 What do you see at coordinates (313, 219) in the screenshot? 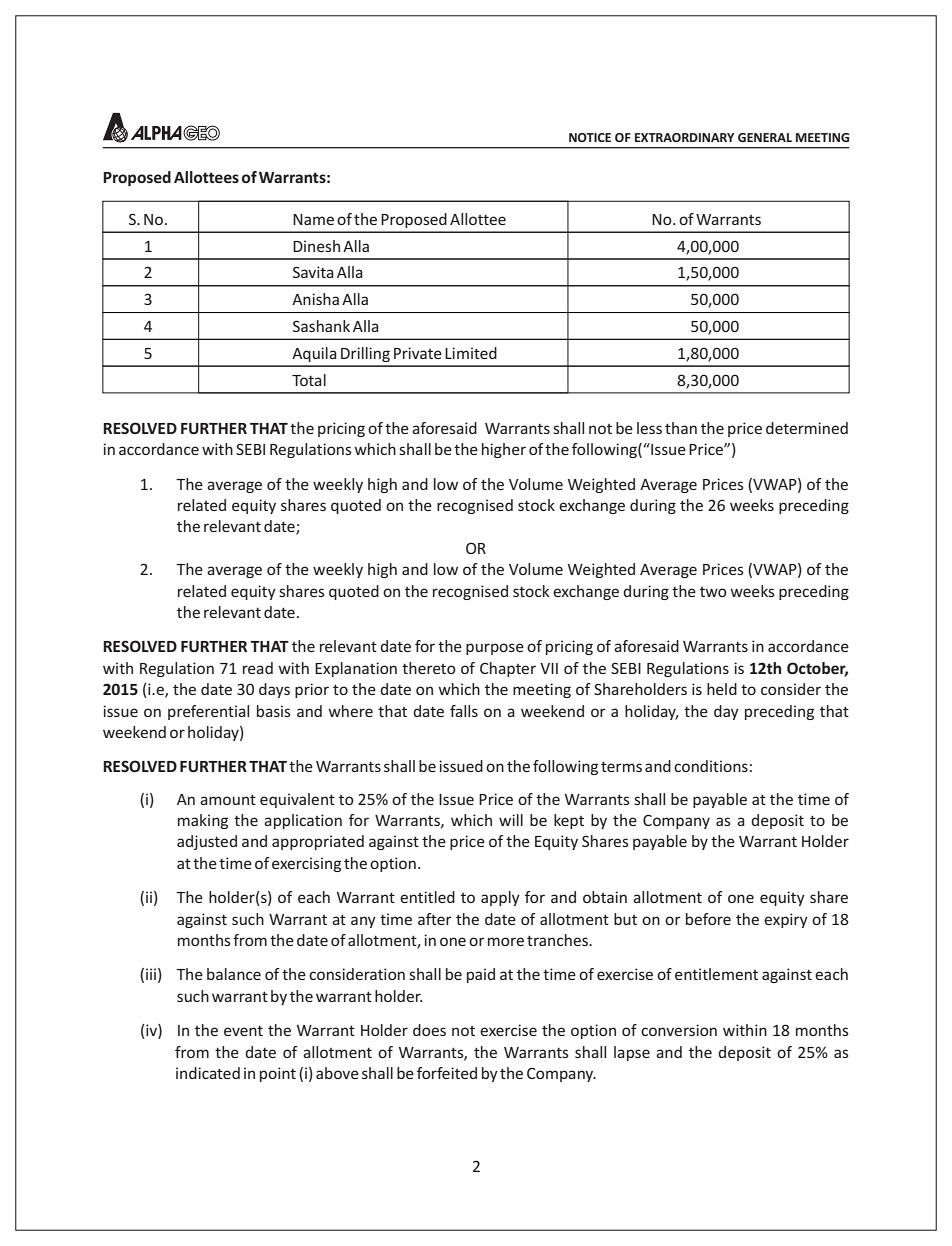
I see `Name` at bounding box center [313, 219].
